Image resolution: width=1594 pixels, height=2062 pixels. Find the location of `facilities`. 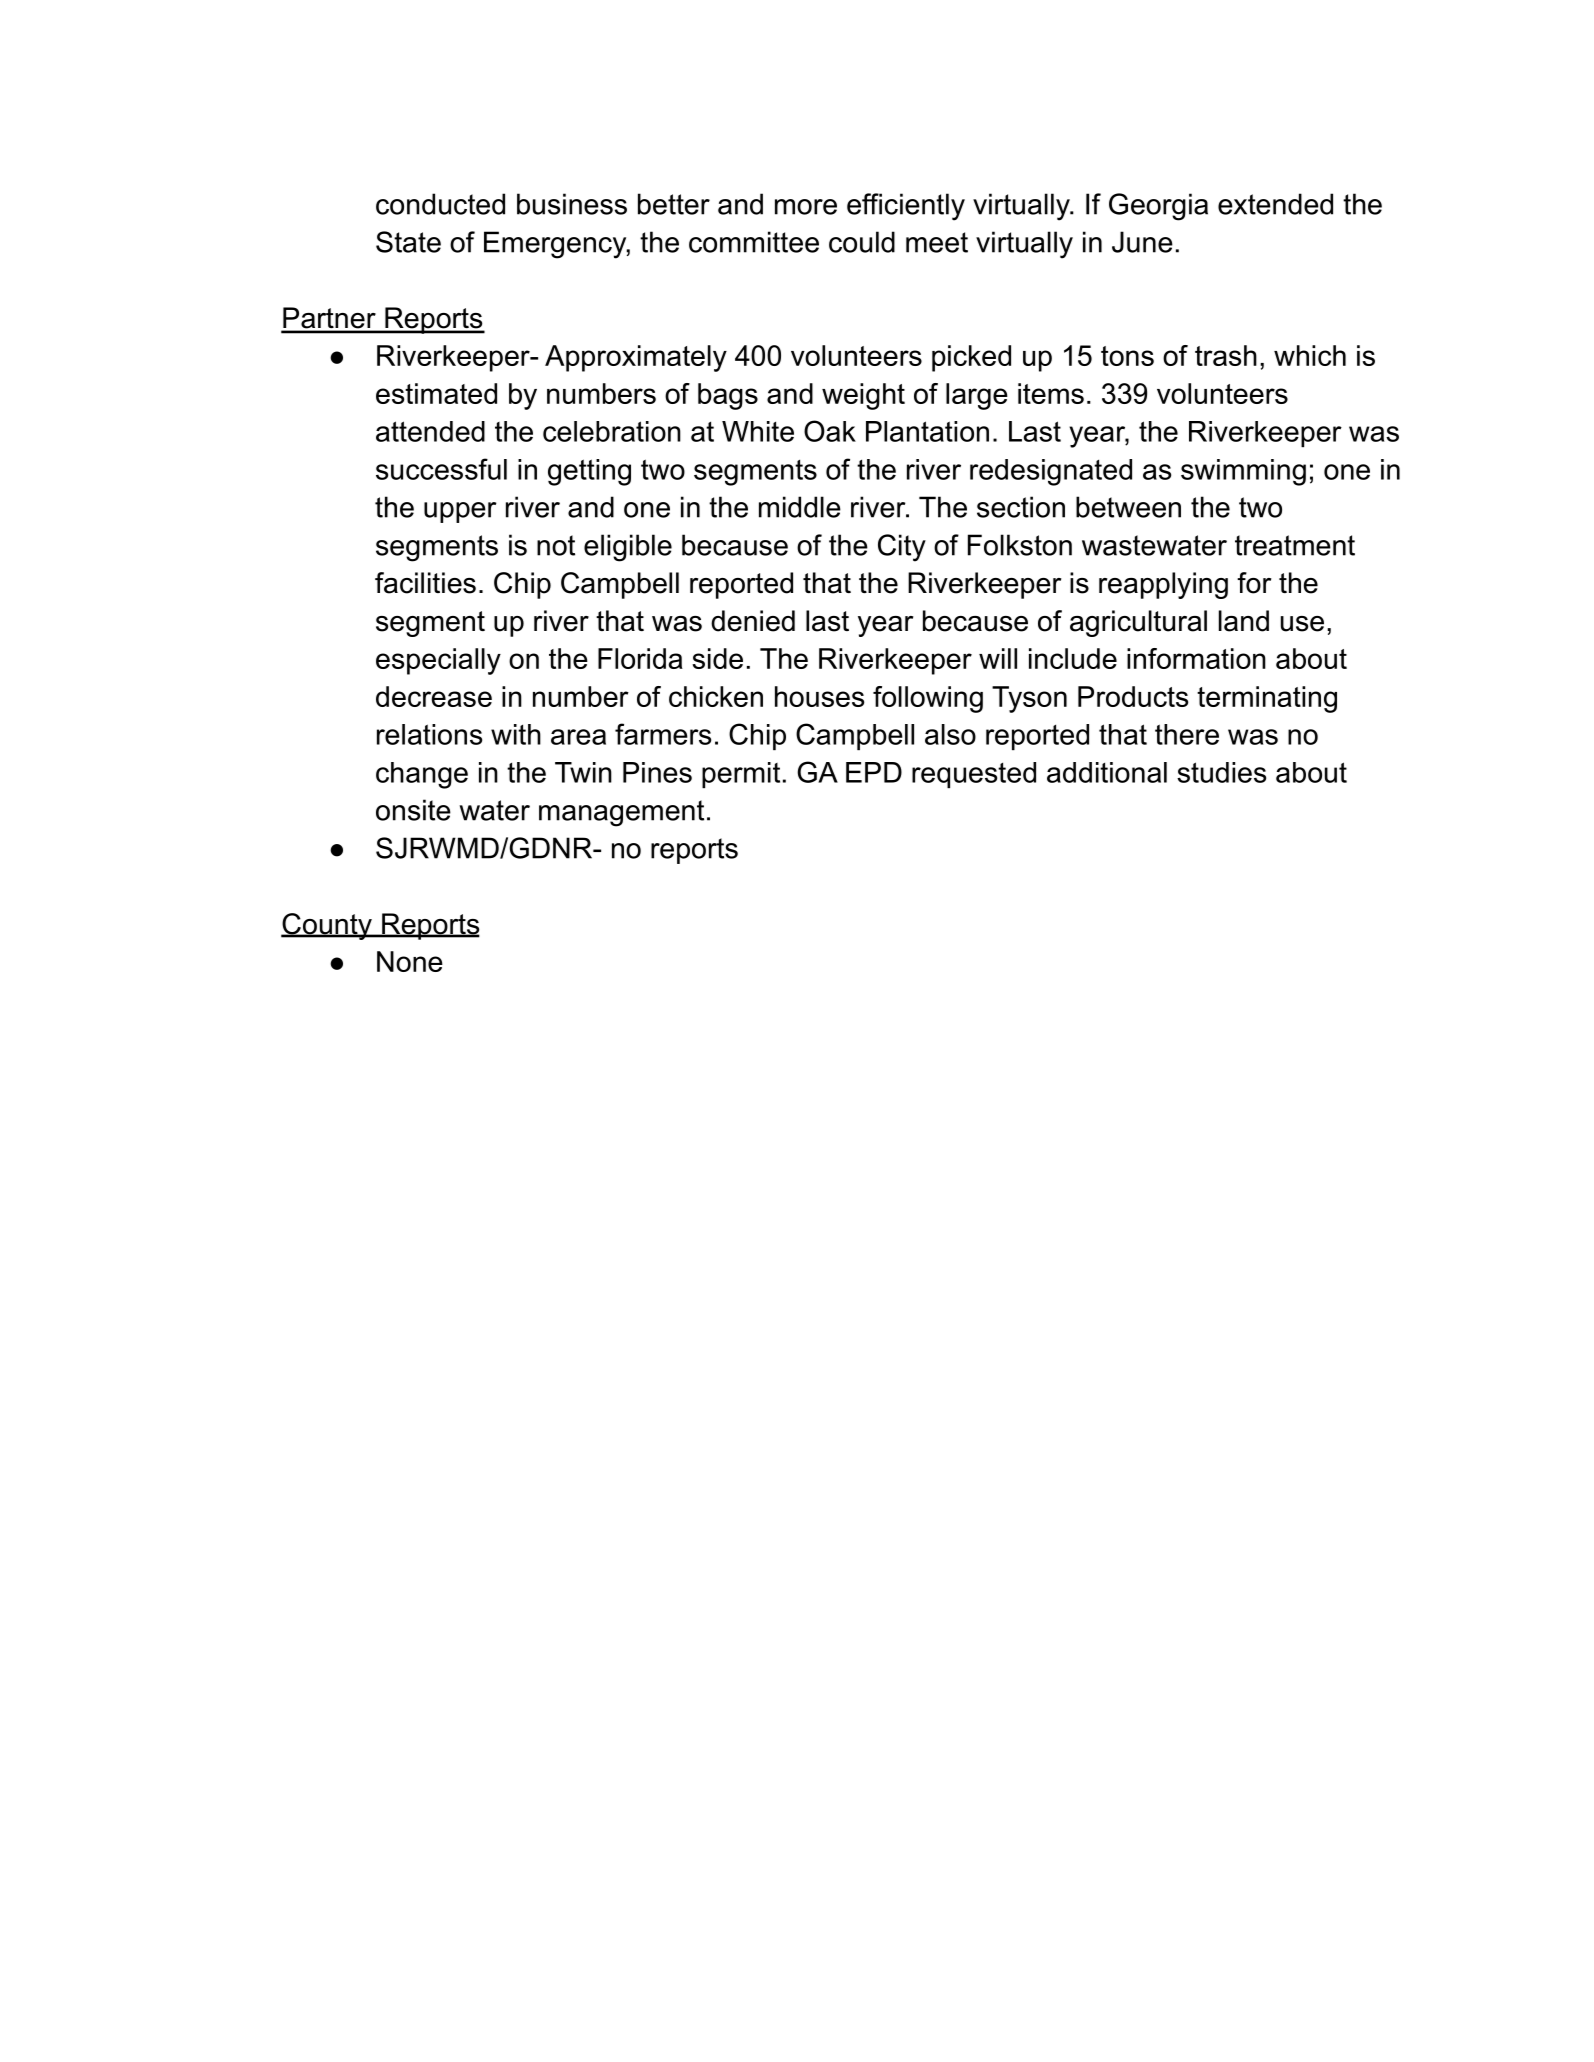

facilities is located at coordinates (425, 583).
